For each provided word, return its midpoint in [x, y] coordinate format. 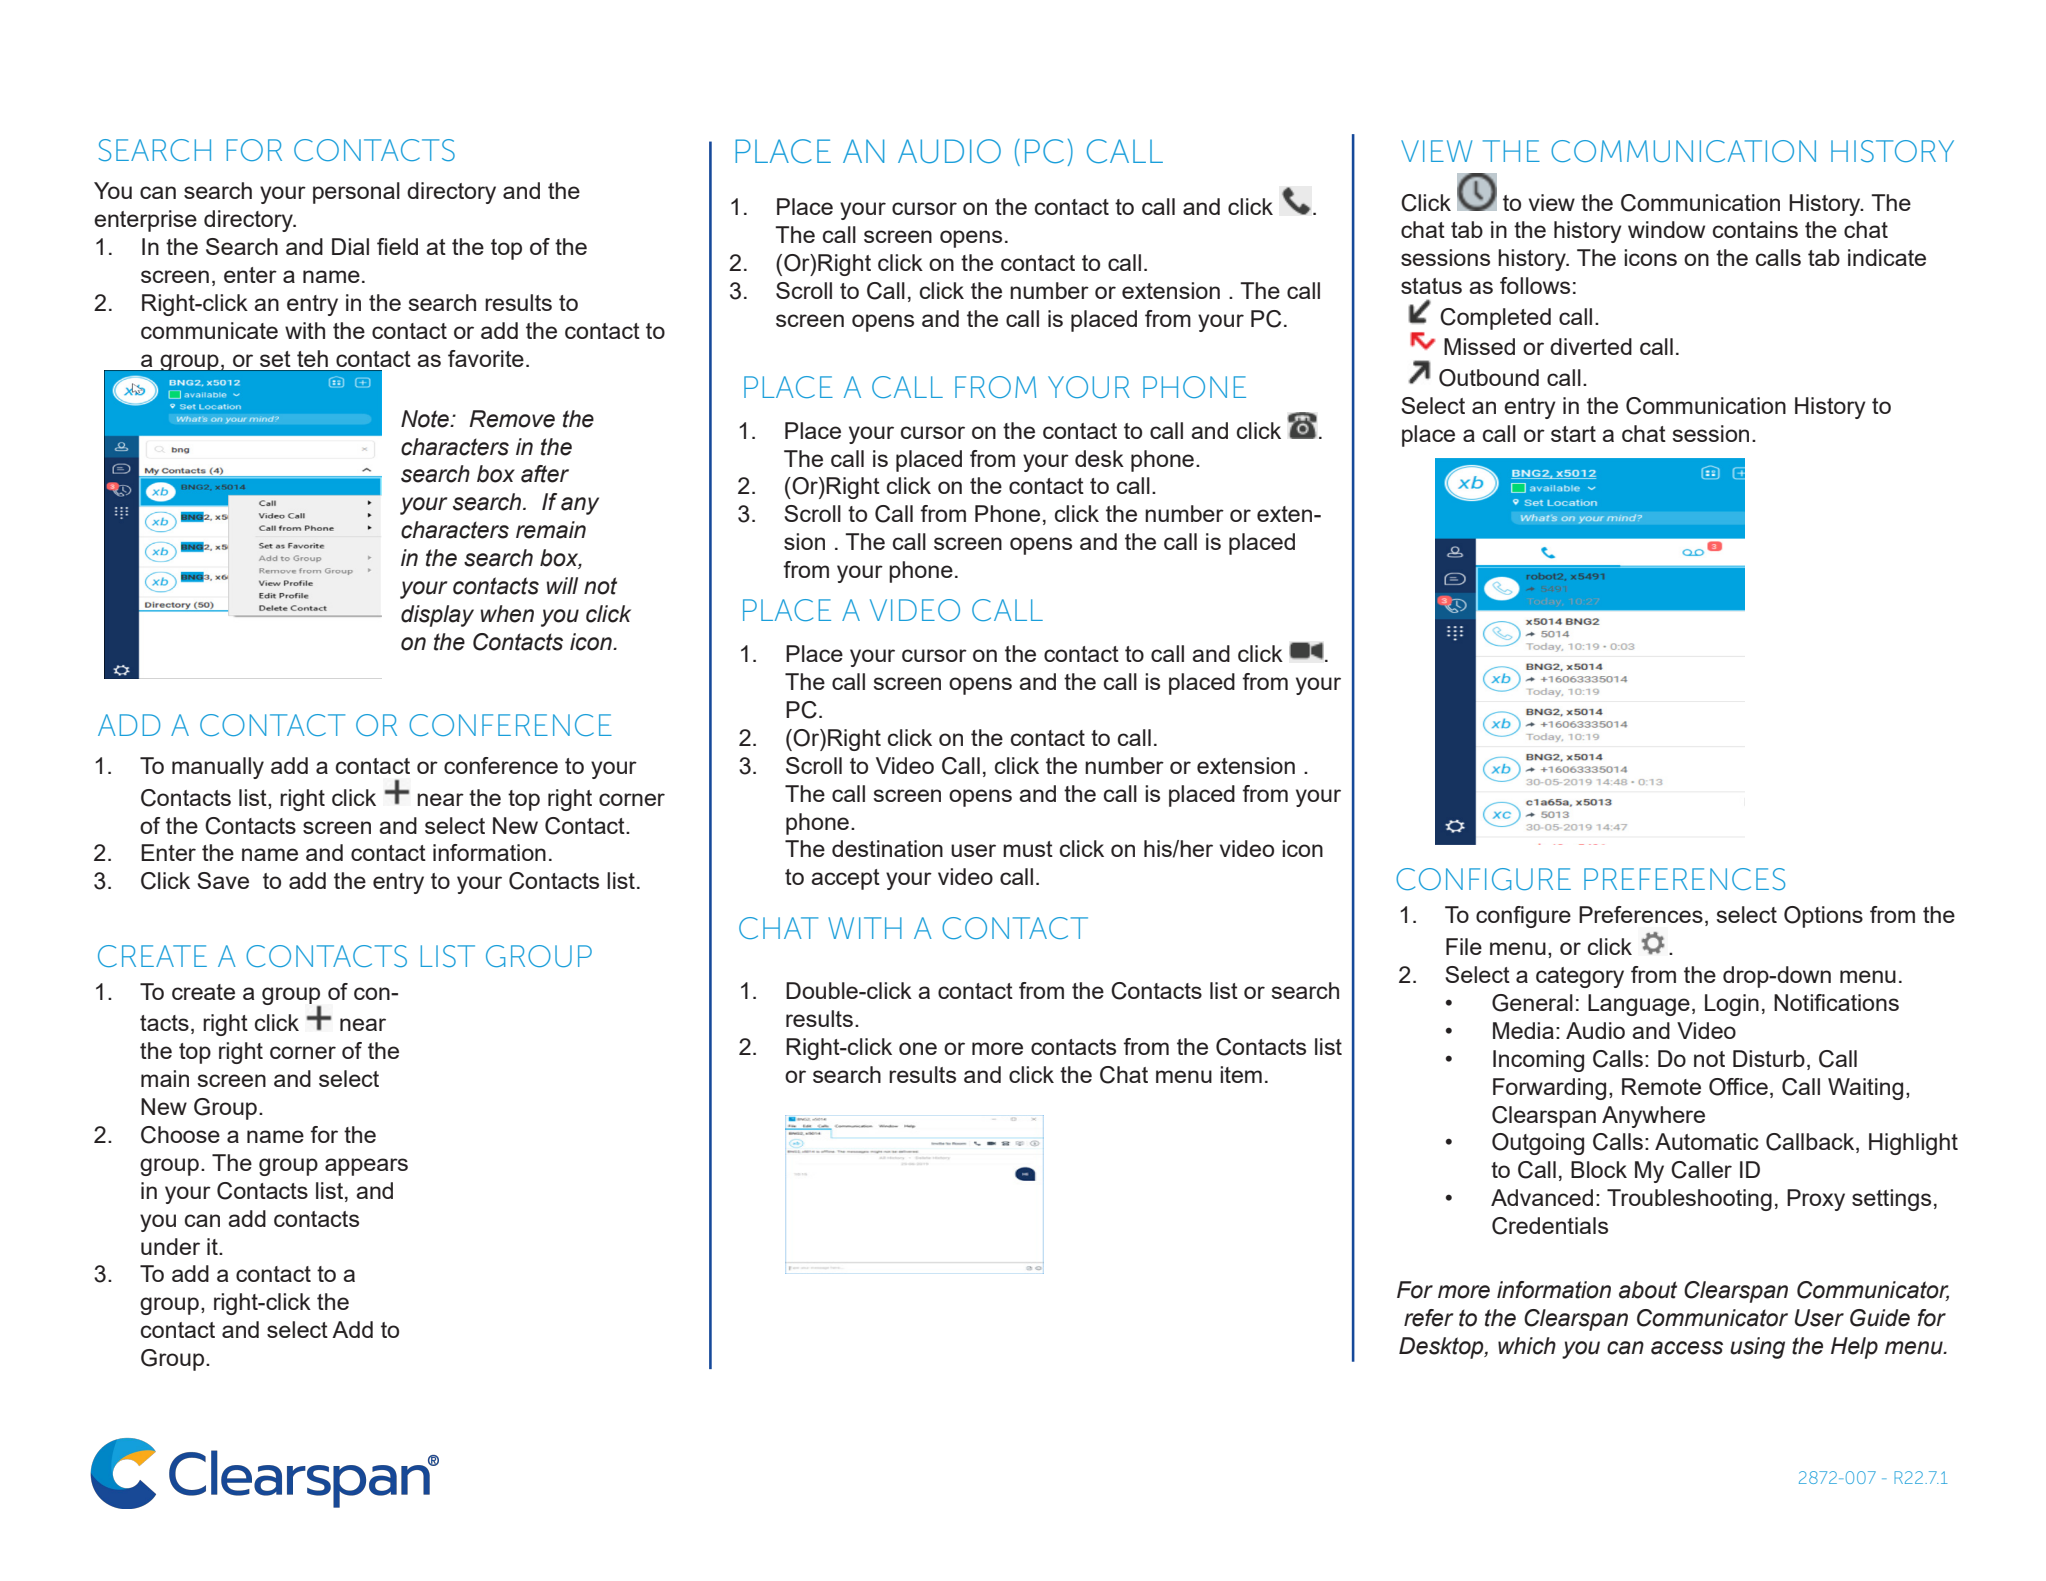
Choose [180, 1135]
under [170, 1246]
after [545, 474]
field [397, 246]
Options [1823, 917]
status [1431, 286]
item [1241, 1074]
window [1666, 229]
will [562, 585]
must [1028, 849]
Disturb [1769, 1058]
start [1573, 434]
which [1527, 1346]
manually [218, 768]
